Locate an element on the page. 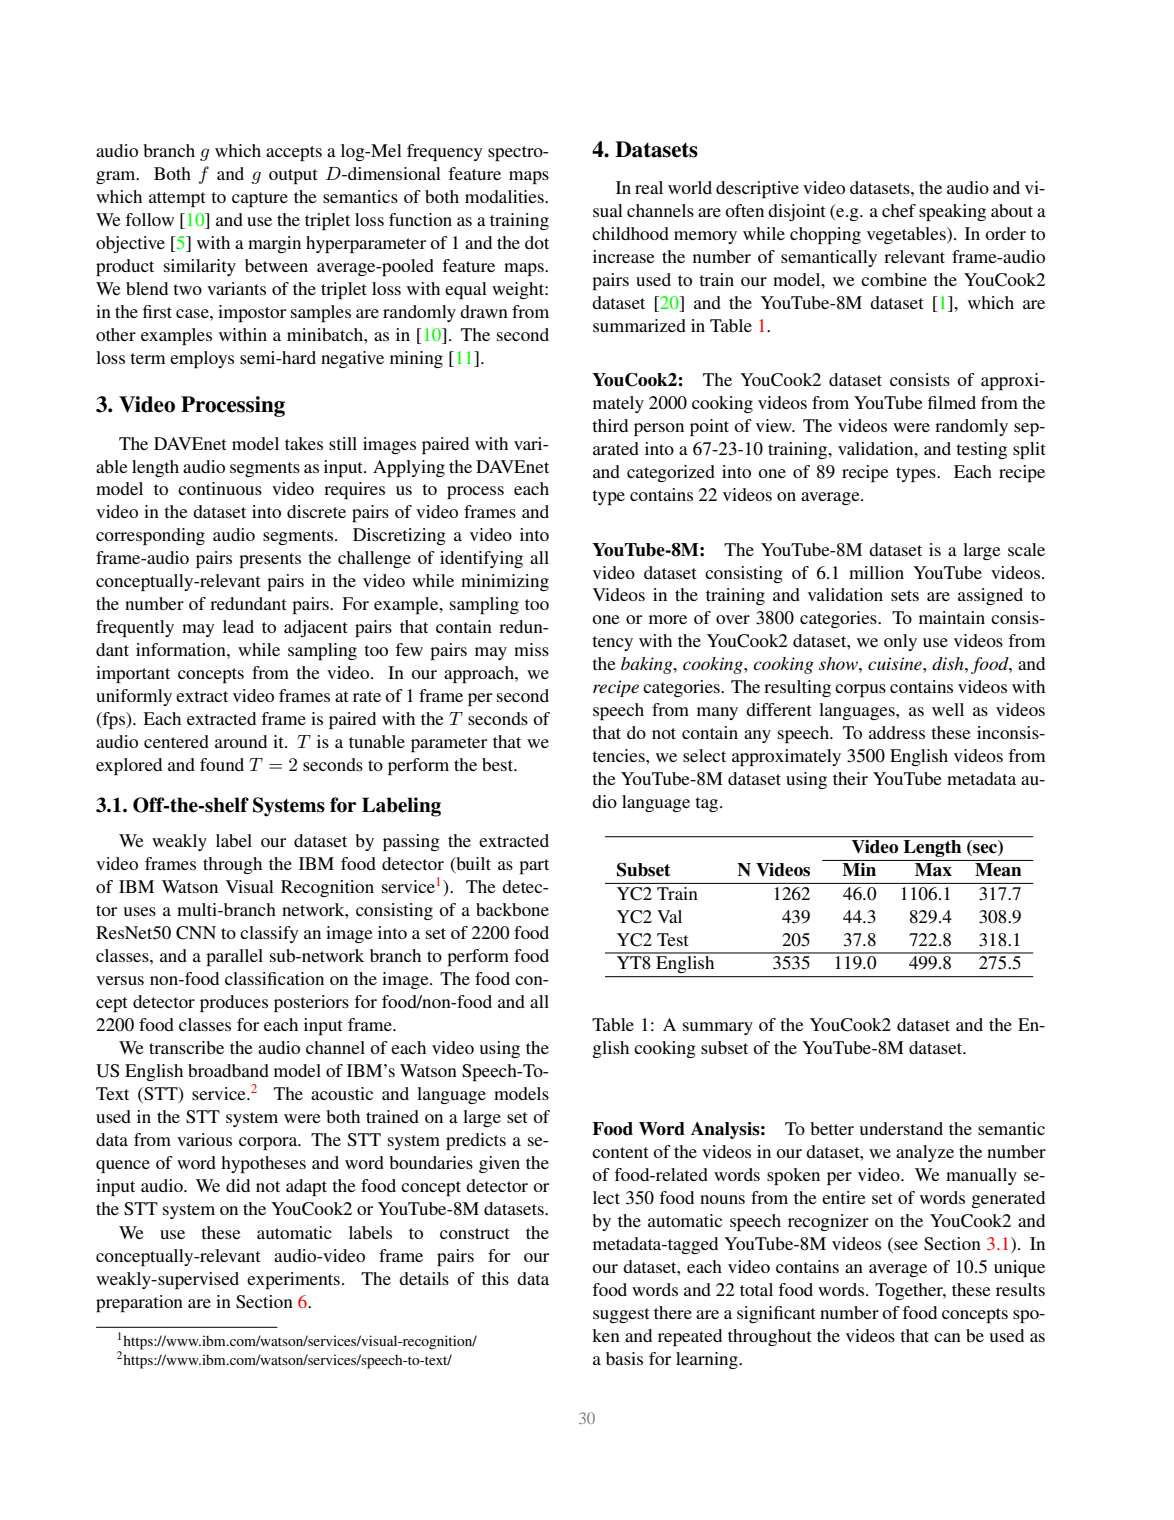  capture is located at coordinates (260, 199).
